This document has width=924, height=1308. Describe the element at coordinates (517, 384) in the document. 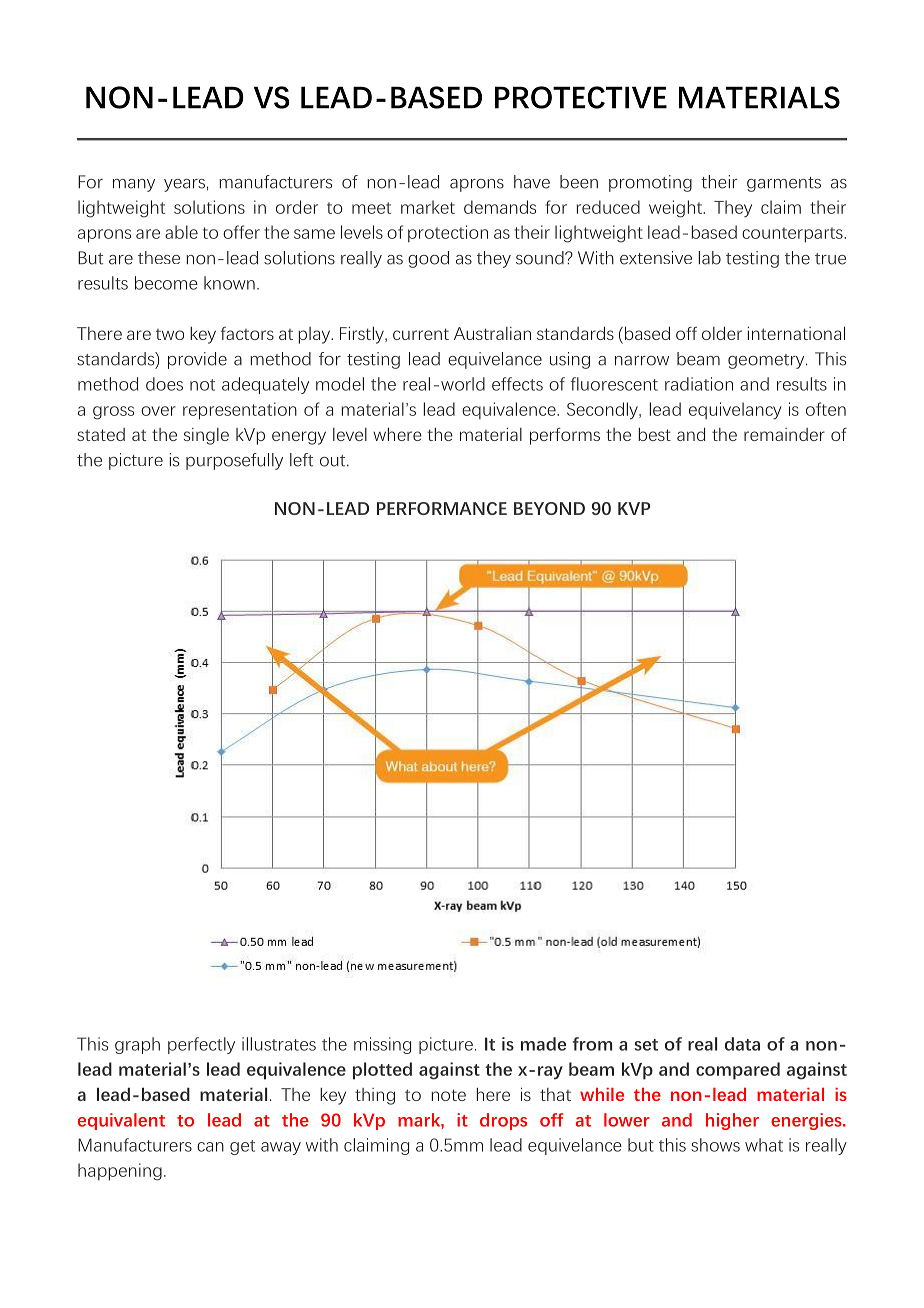

I see `effects` at that location.
